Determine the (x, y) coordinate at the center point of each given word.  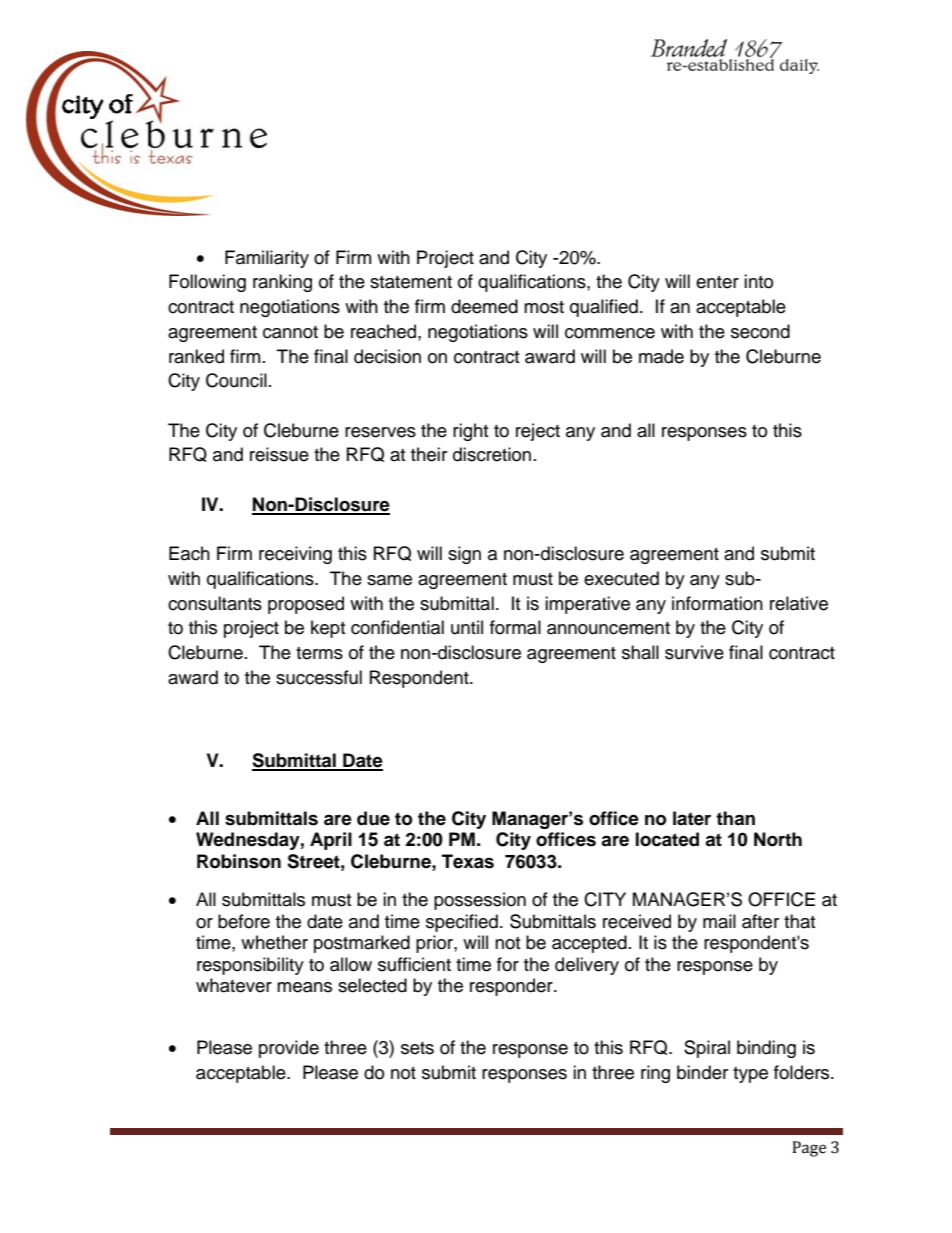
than (735, 818)
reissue (279, 454)
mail (719, 921)
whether (274, 942)
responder (512, 987)
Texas (468, 861)
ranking (282, 283)
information (717, 603)
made (661, 356)
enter (717, 282)
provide (289, 1049)
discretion (492, 454)
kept (328, 629)
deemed (484, 306)
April (331, 841)
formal (515, 627)
